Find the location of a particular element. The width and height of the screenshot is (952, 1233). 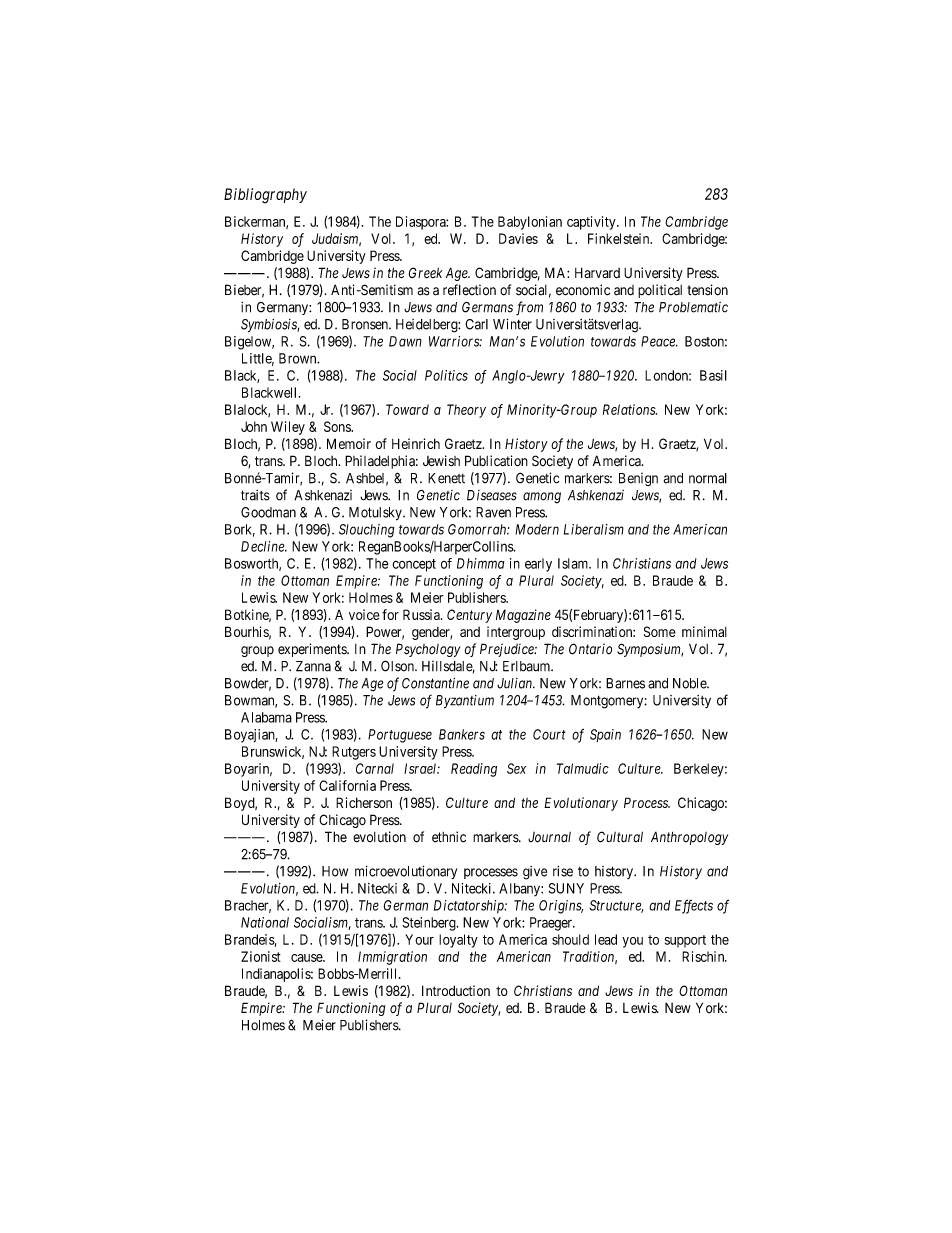

Noble is located at coordinates (690, 683).
